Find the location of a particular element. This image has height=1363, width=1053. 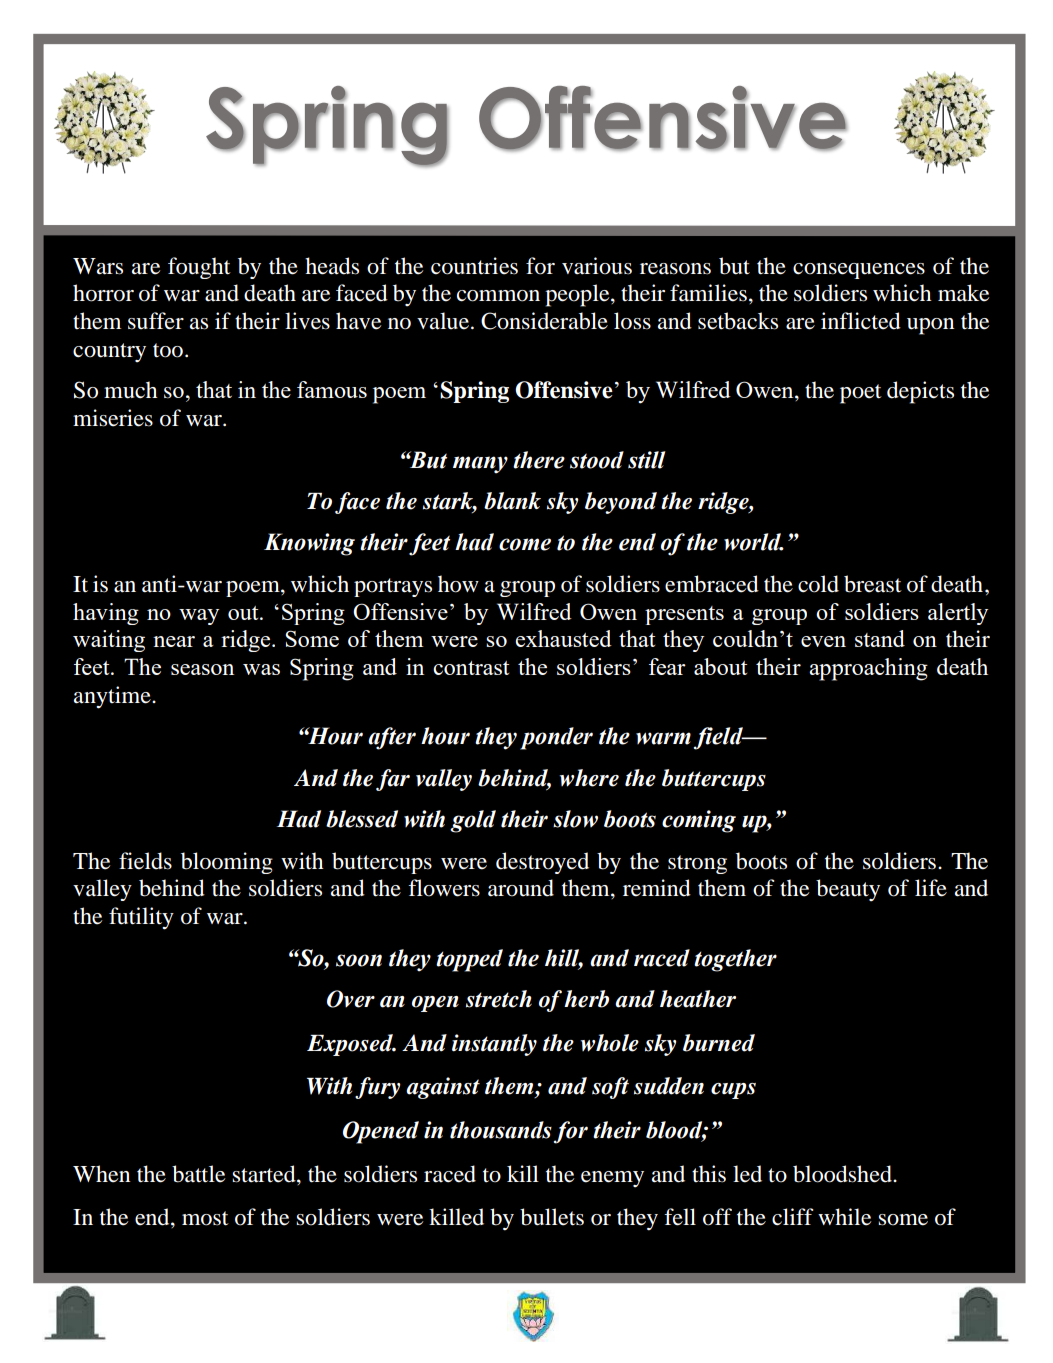

Knowing is located at coordinates (309, 544).
